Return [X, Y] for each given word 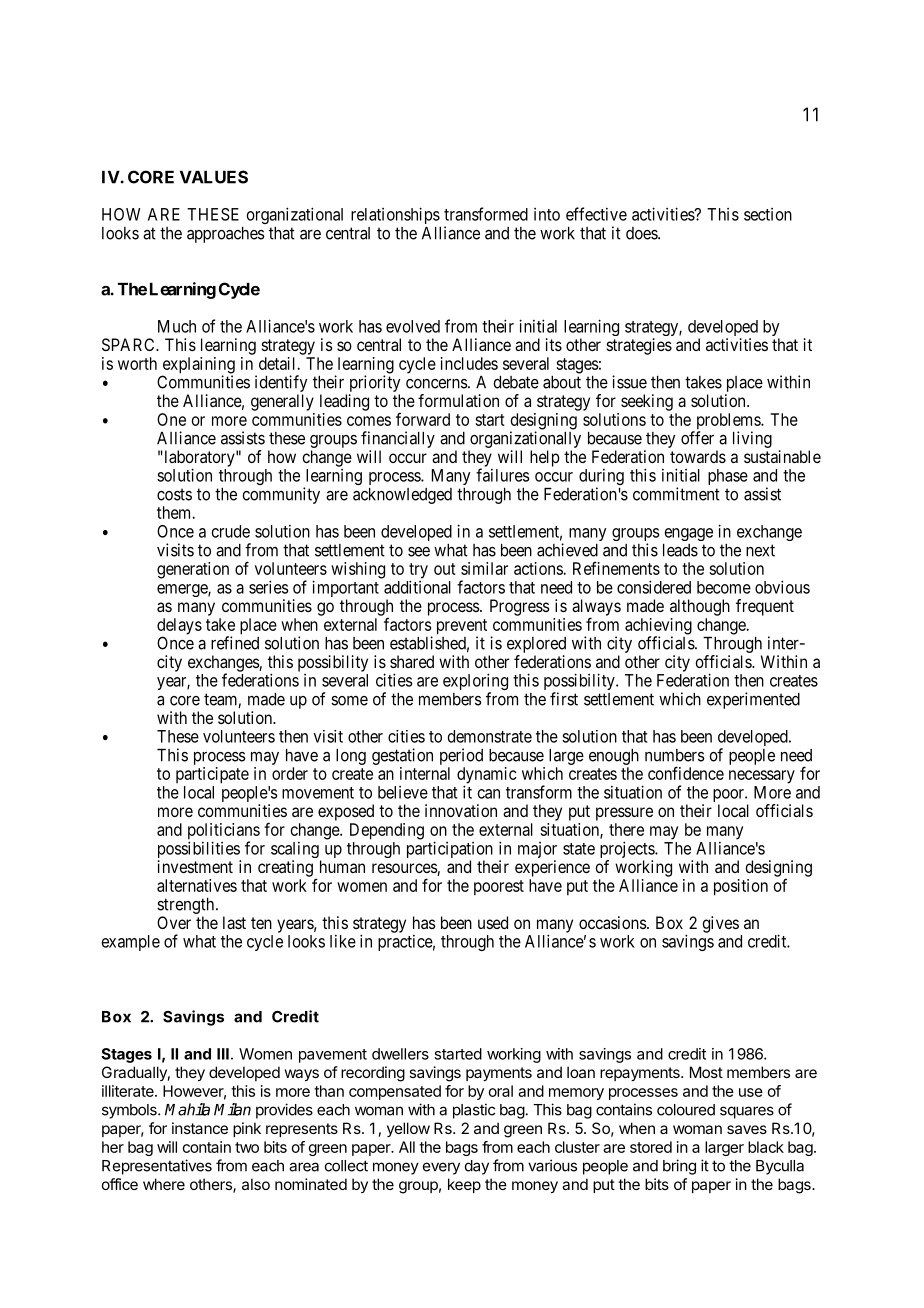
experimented [753, 700]
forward [423, 419]
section [768, 214]
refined [235, 643]
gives [720, 924]
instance [200, 1128]
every [441, 1168]
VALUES [214, 177]
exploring [475, 683]
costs [174, 494]
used [493, 922]
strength [187, 906]
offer [697, 438]
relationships [395, 215]
